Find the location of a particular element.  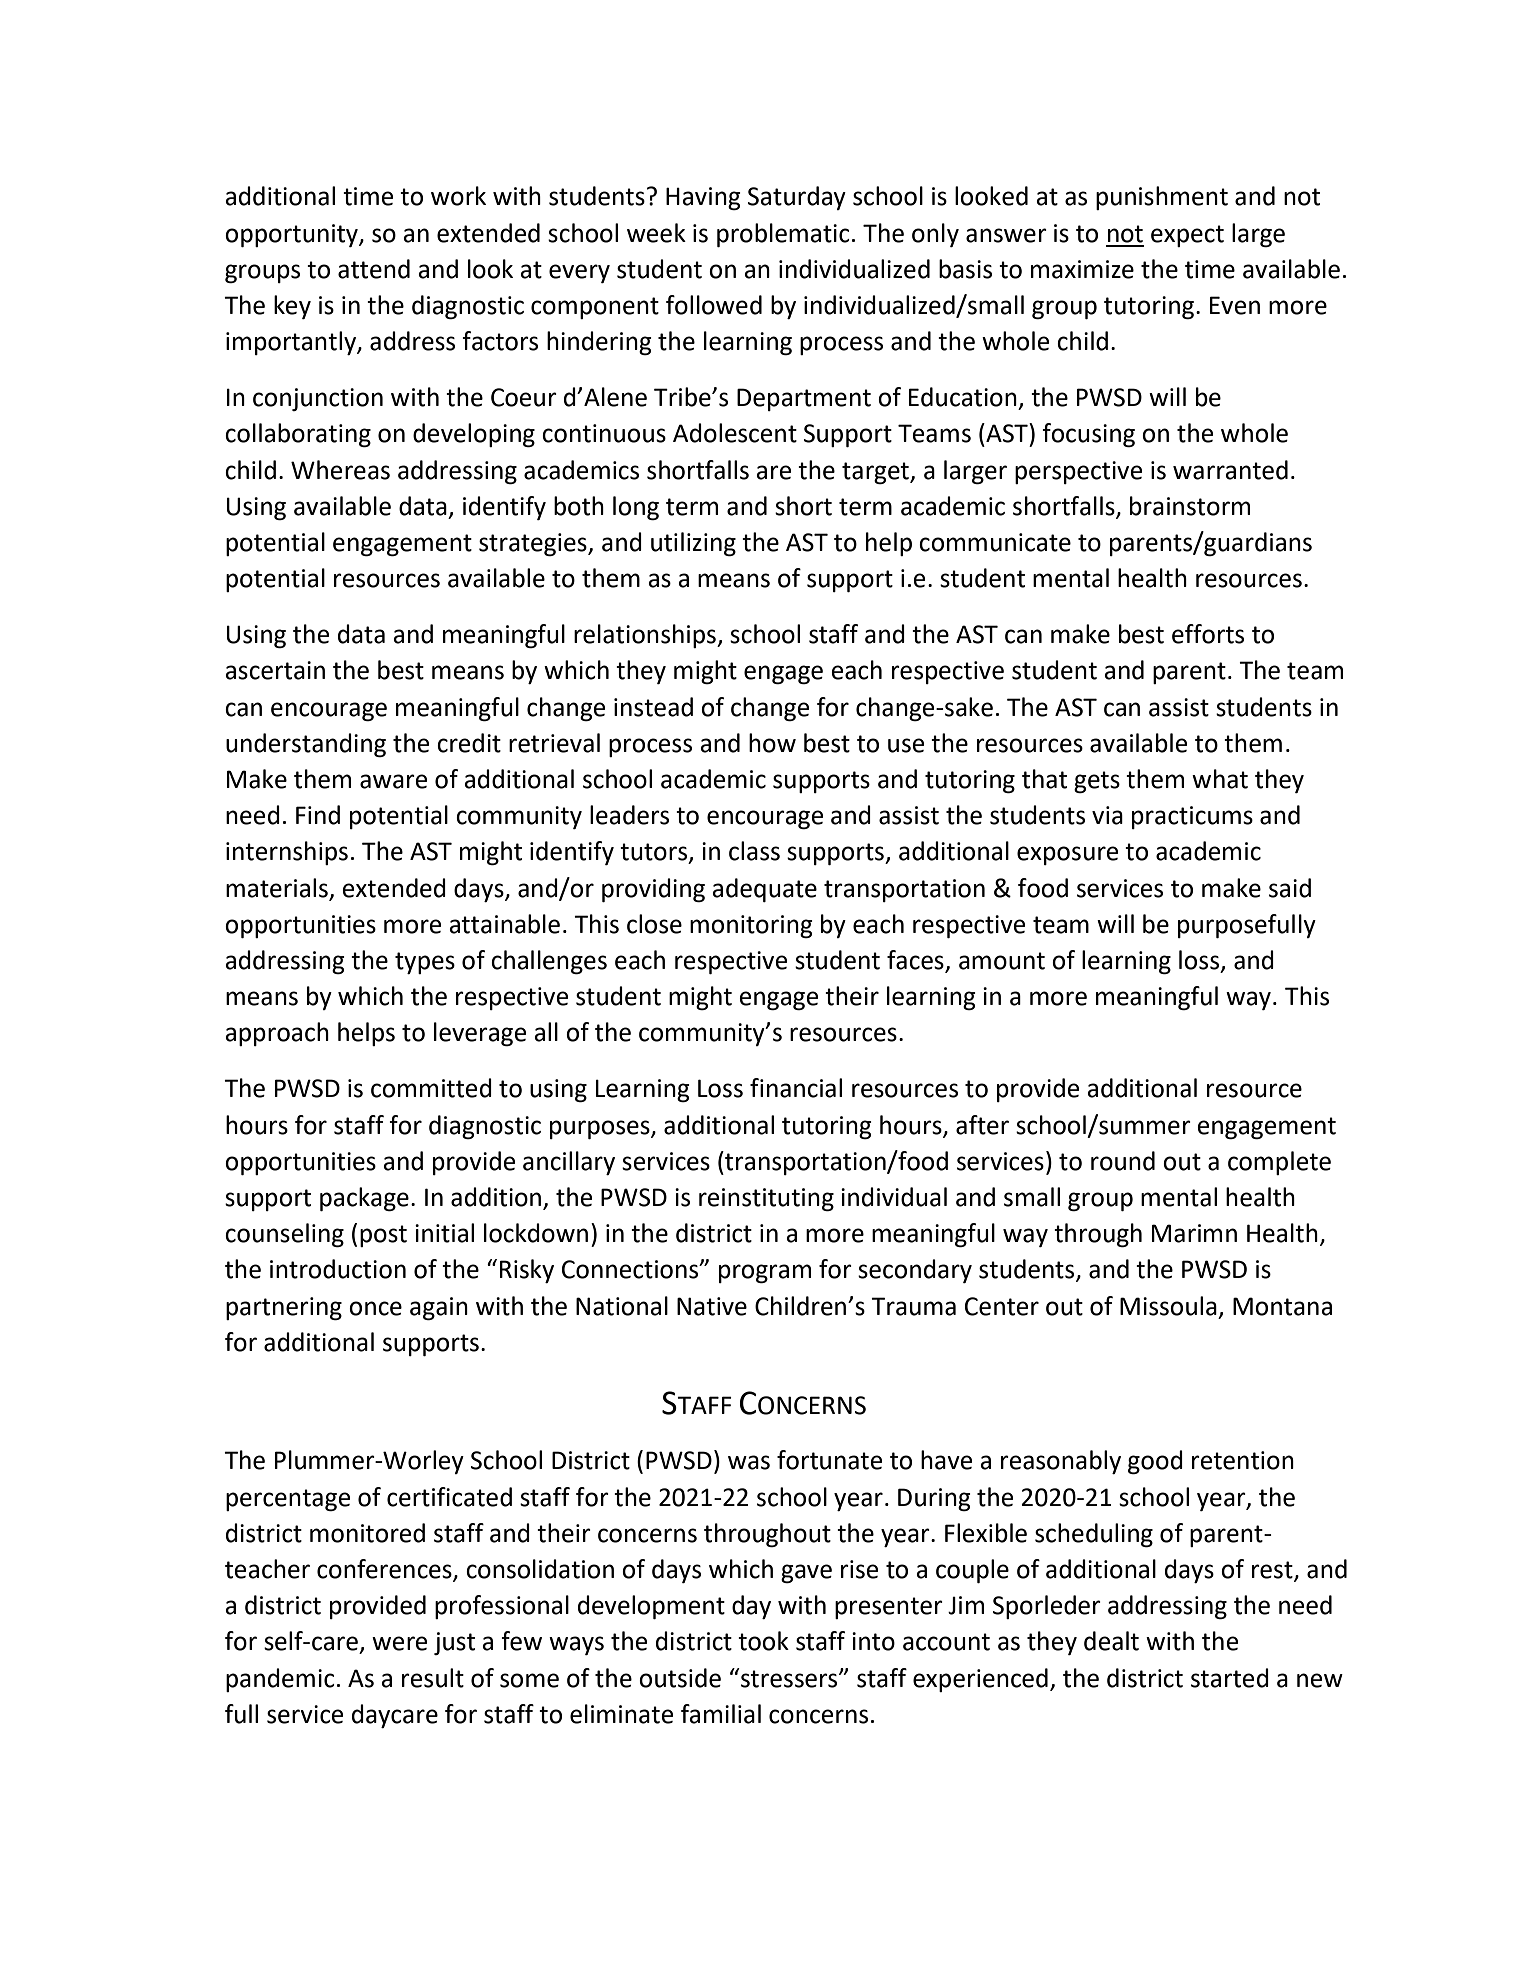

program is located at coordinates (765, 1273).
